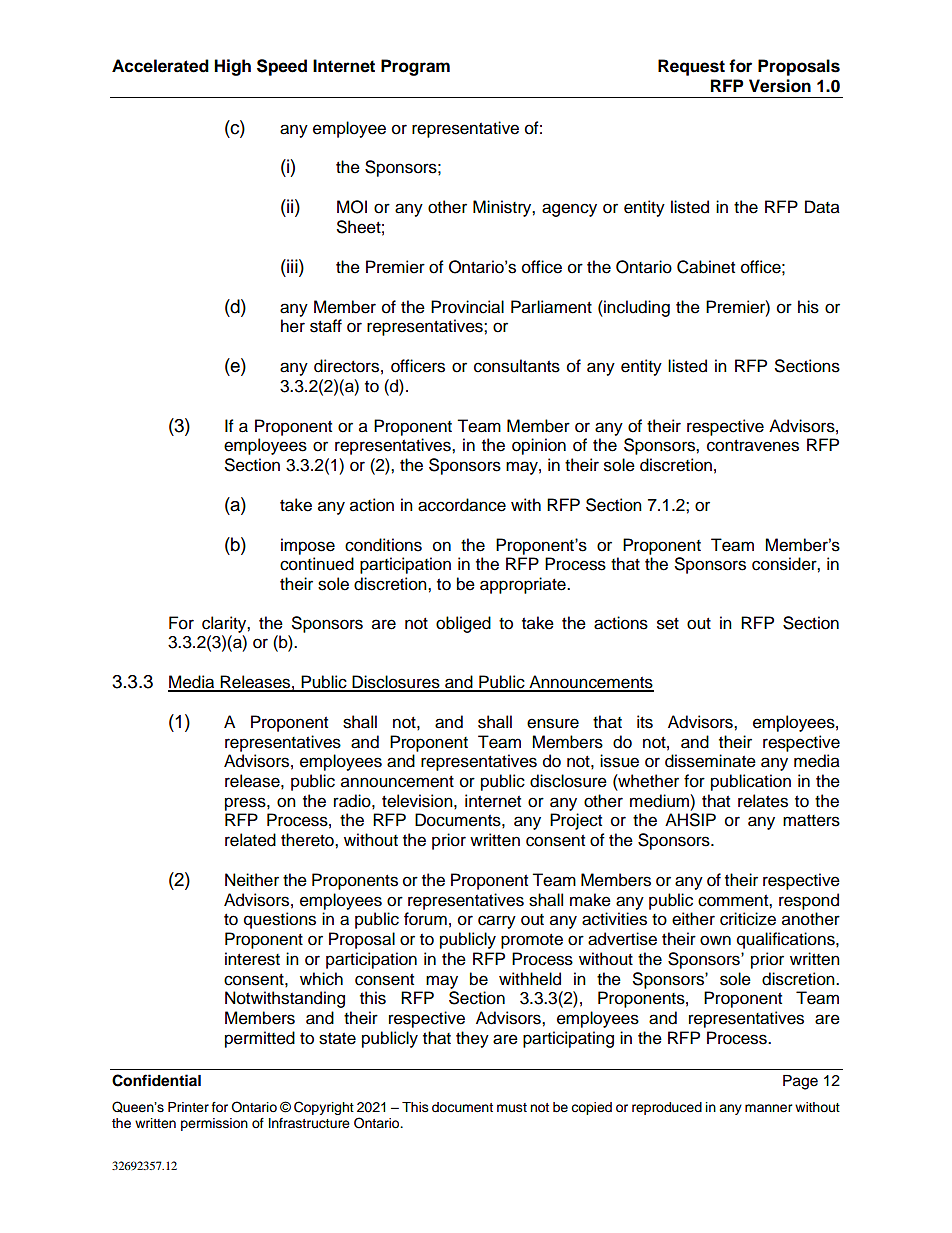  I want to click on staff, so click(326, 326).
